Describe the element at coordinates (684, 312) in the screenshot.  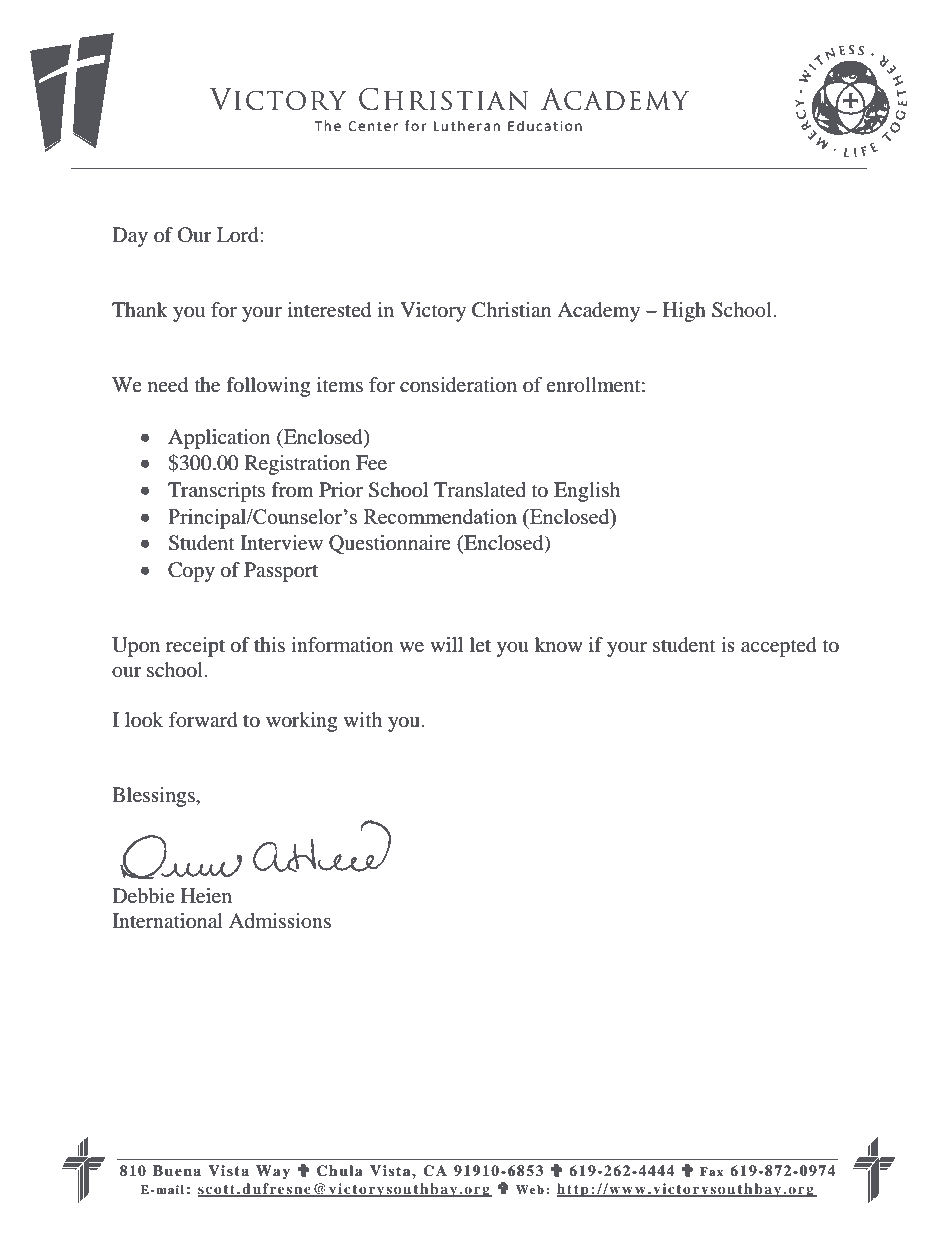
I see `High` at that location.
